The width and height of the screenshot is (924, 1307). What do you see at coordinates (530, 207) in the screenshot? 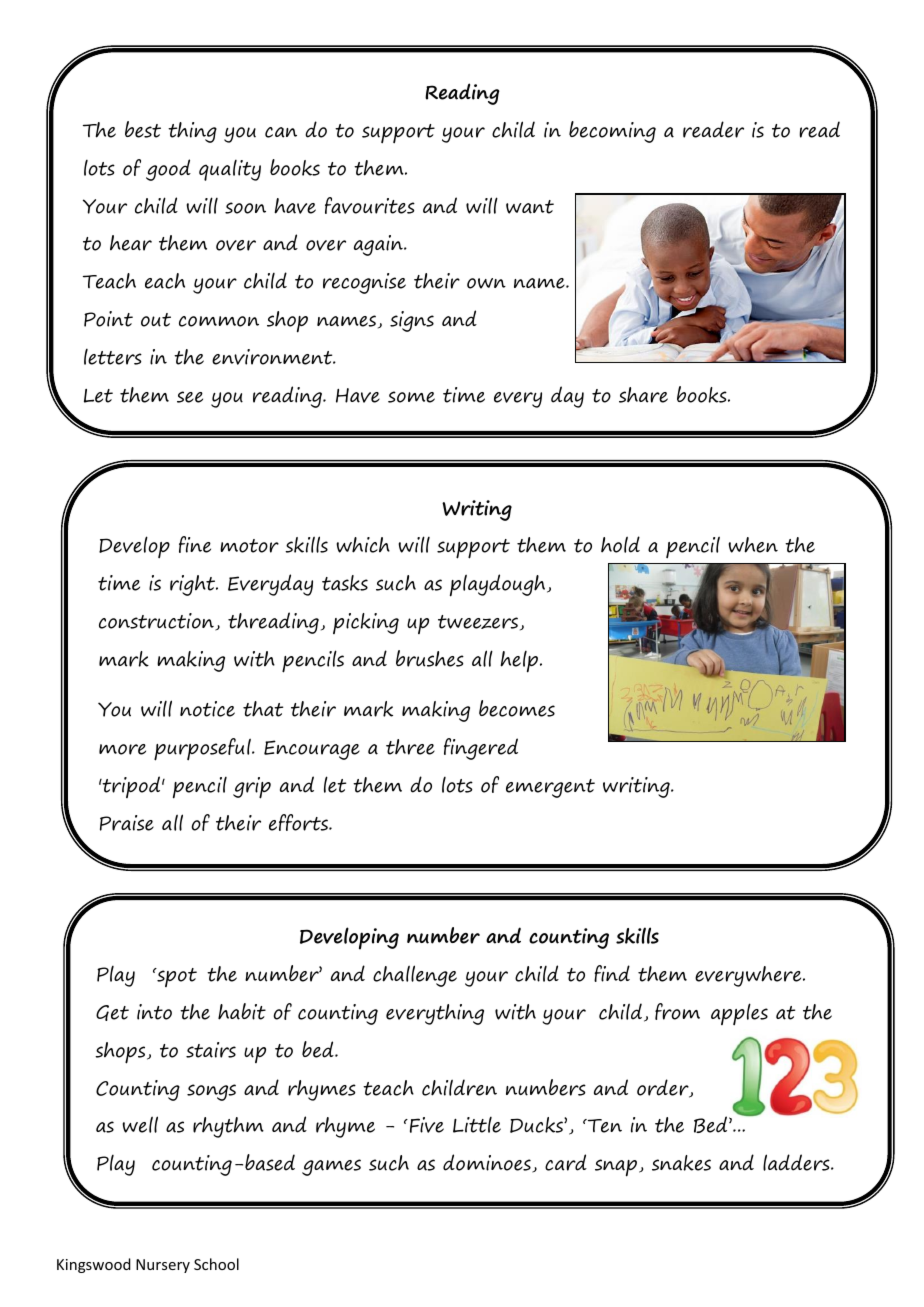
I see `want` at bounding box center [530, 207].
